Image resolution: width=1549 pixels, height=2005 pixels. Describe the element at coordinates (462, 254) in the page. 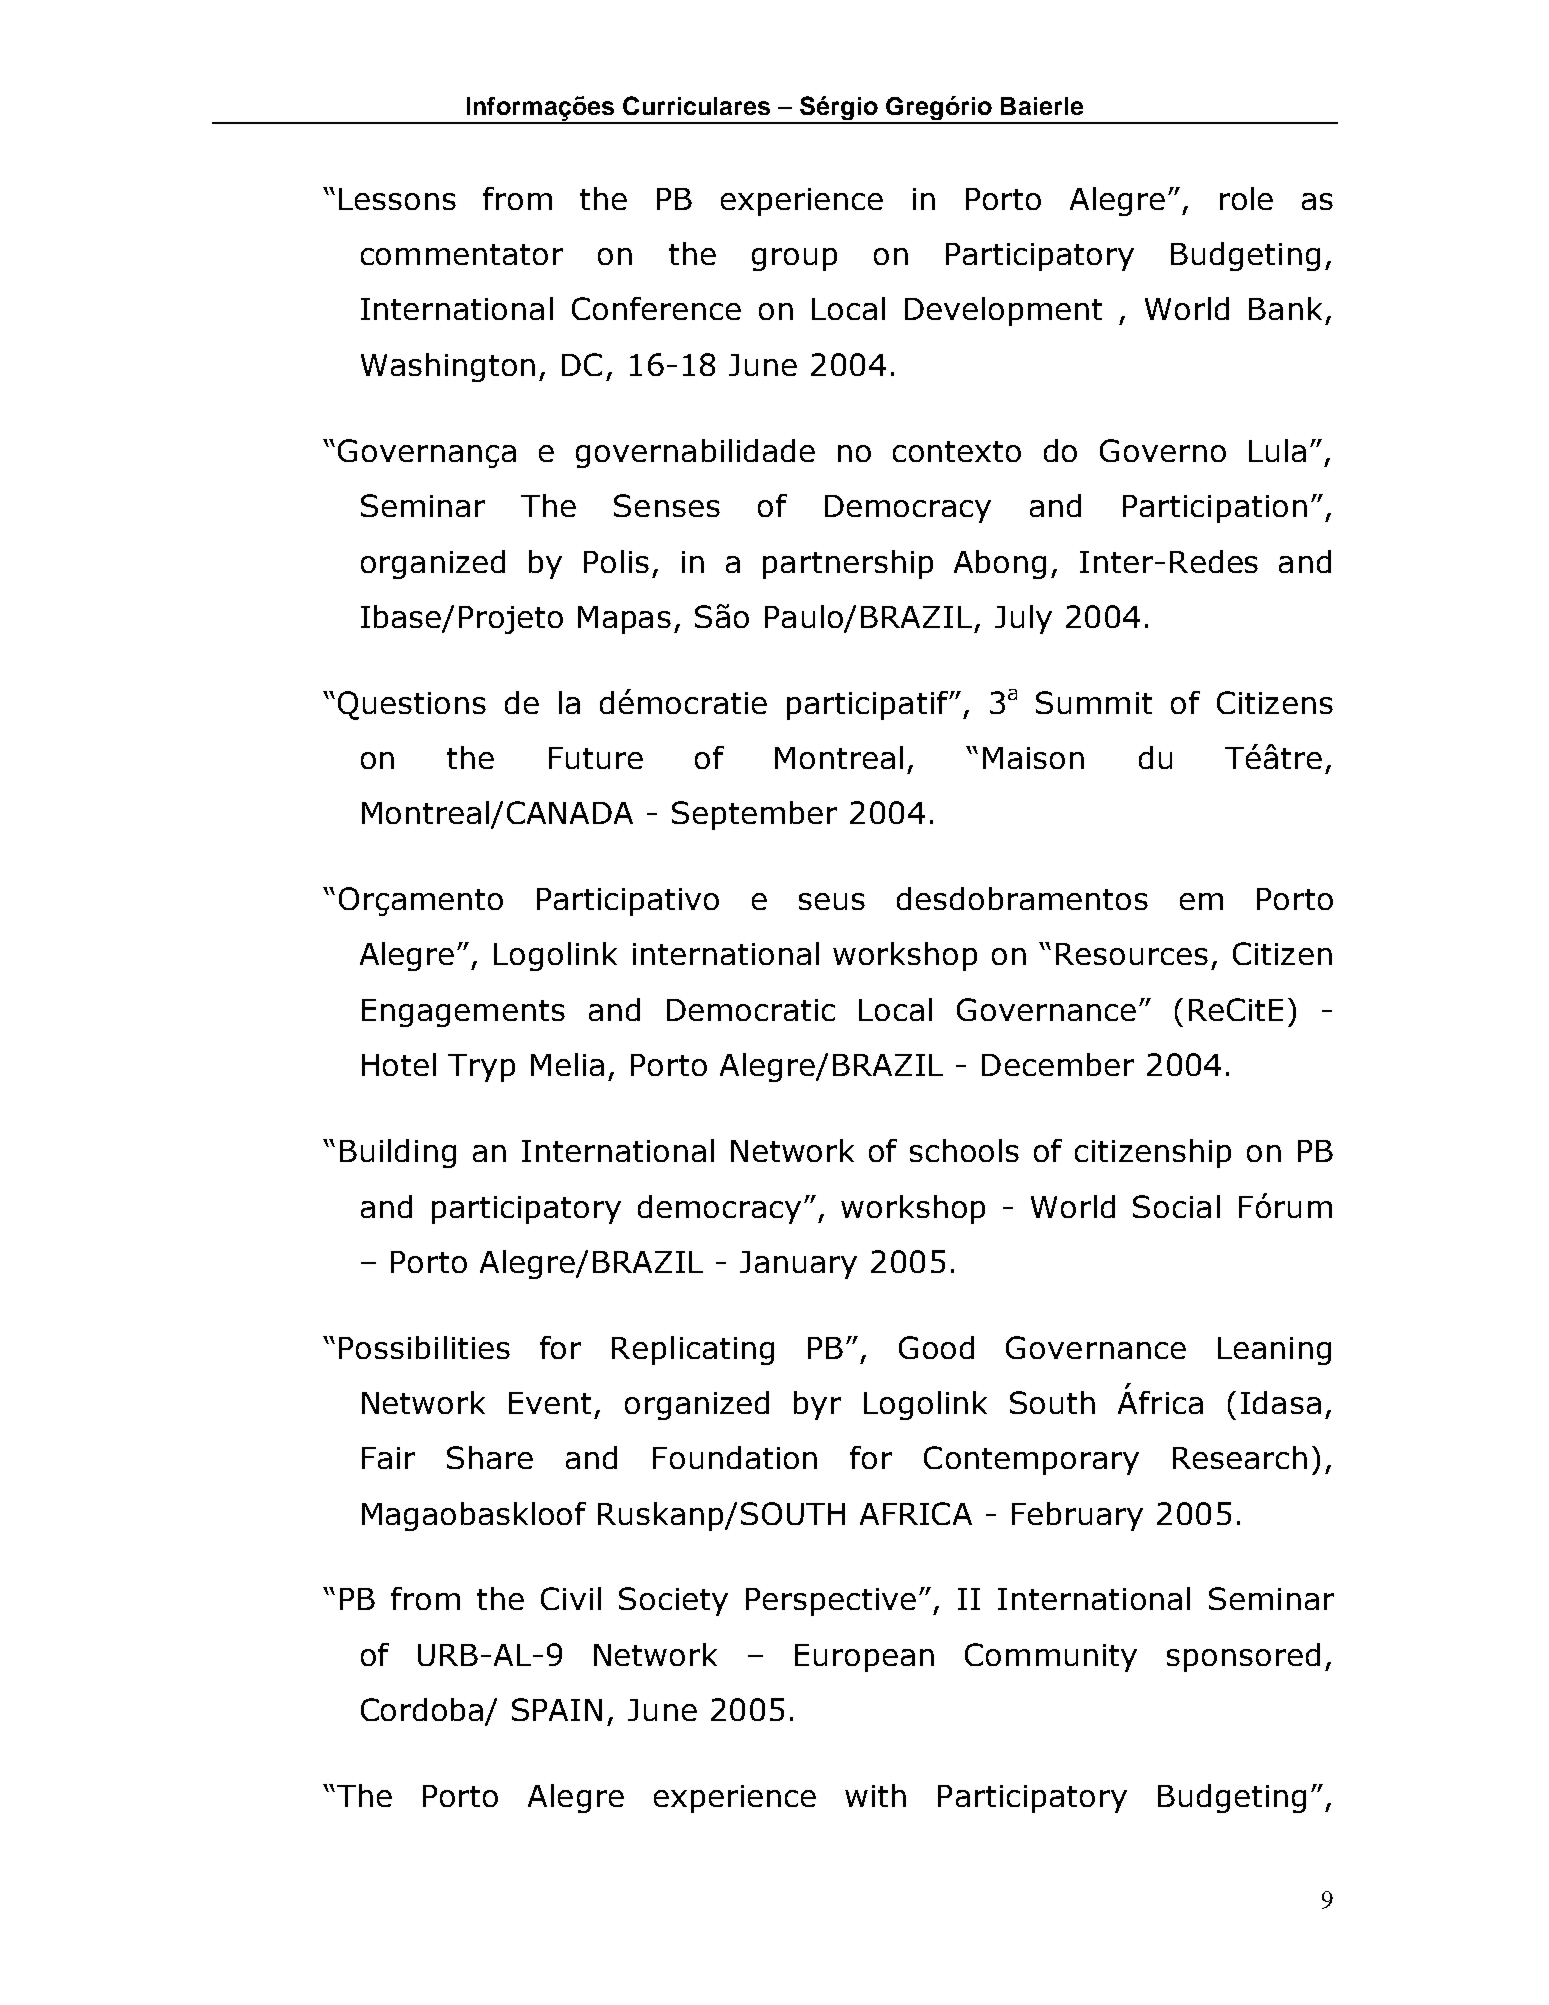

I see `commentator` at that location.
